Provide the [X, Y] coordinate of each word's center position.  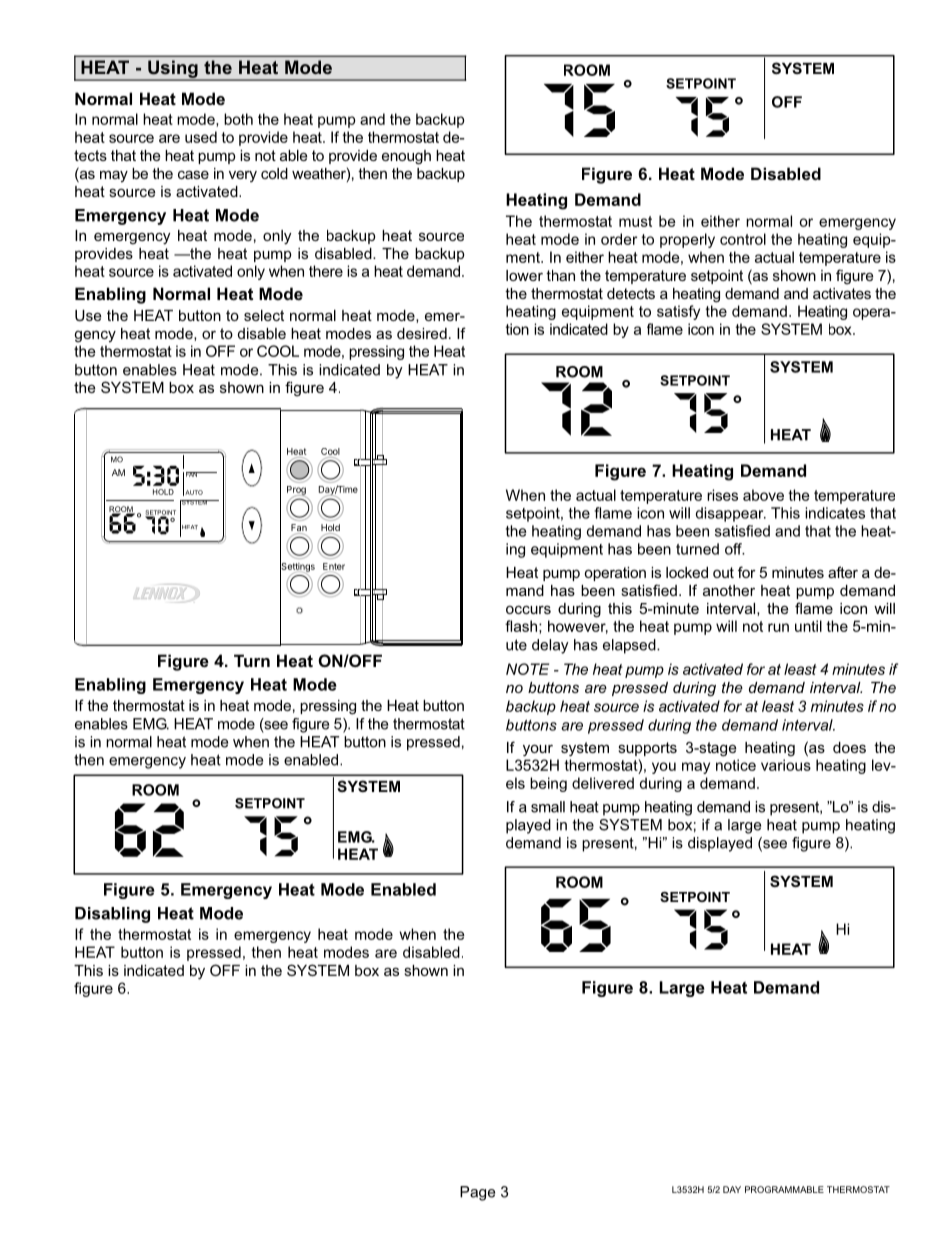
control [743, 239]
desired [422, 333]
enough [406, 157]
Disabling [112, 915]
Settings [297, 567]
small [548, 807]
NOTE [527, 669]
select [264, 315]
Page [477, 1193]
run [778, 627]
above [763, 495]
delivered [603, 783]
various [786, 765]
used [201, 137]
